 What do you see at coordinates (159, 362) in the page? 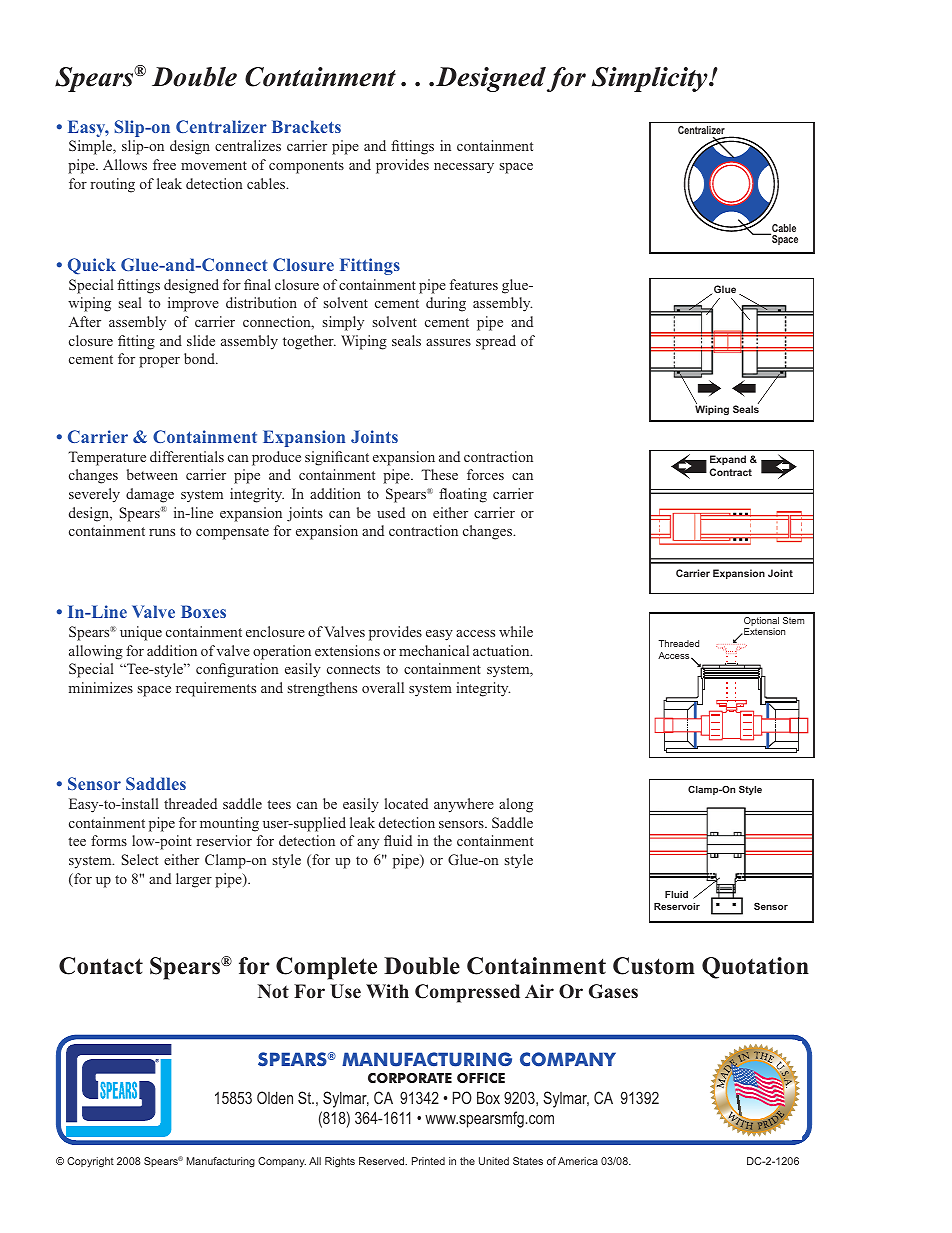
I see `proper` at bounding box center [159, 362].
